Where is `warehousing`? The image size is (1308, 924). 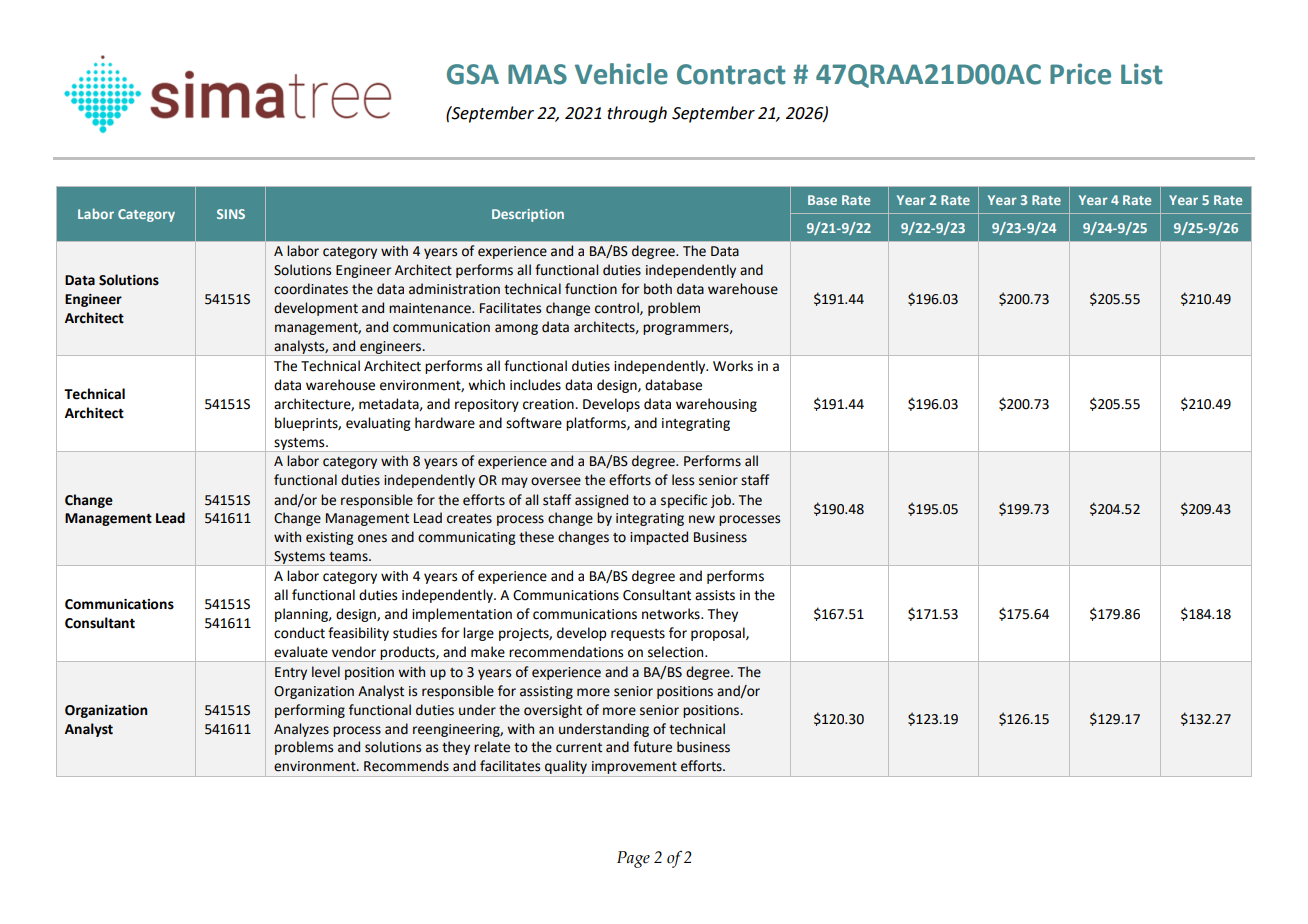
warehousing is located at coordinates (716, 405).
